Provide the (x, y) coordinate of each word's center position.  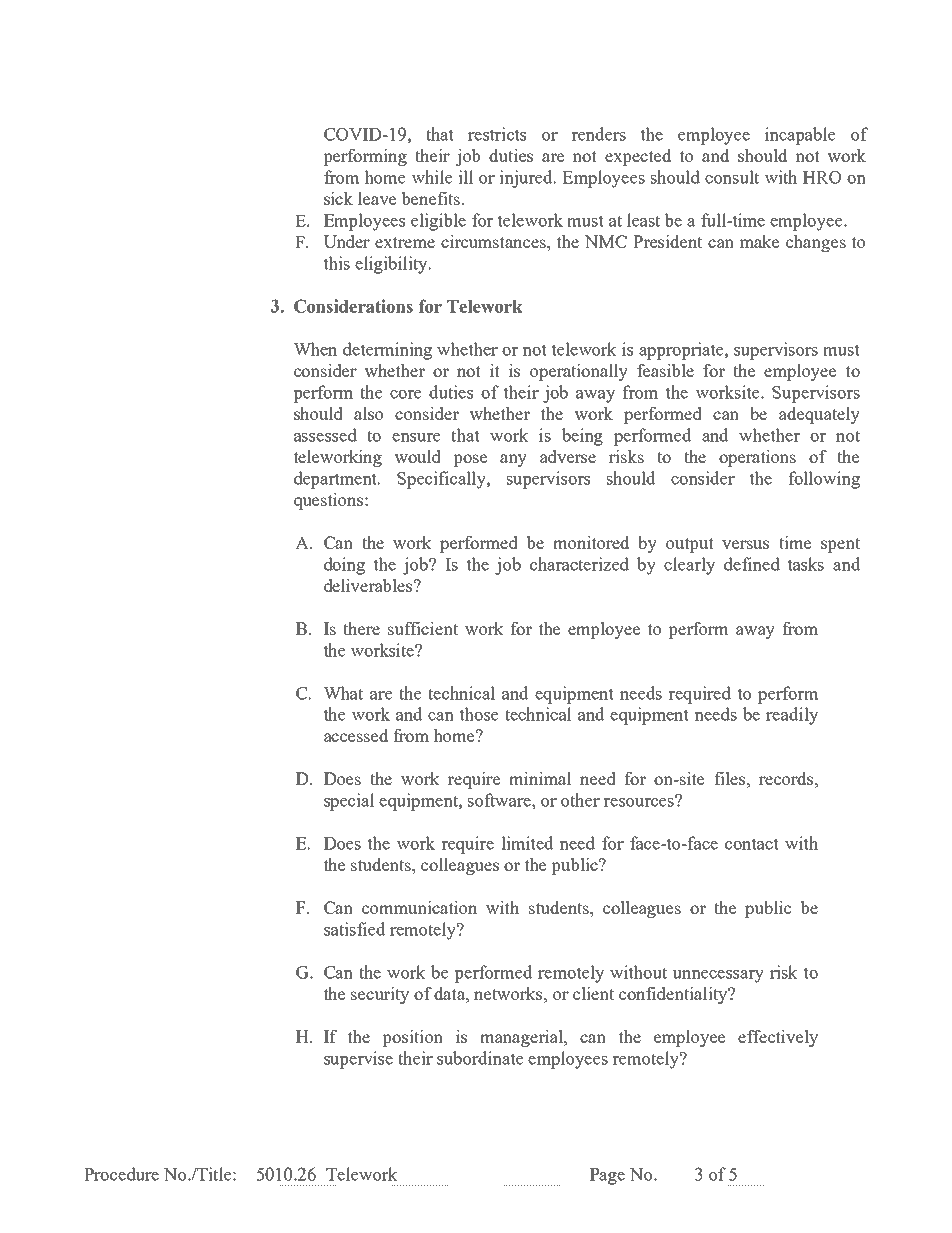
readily (792, 716)
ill (466, 177)
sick (338, 198)
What (343, 693)
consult (732, 177)
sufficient (423, 628)
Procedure (121, 1174)
